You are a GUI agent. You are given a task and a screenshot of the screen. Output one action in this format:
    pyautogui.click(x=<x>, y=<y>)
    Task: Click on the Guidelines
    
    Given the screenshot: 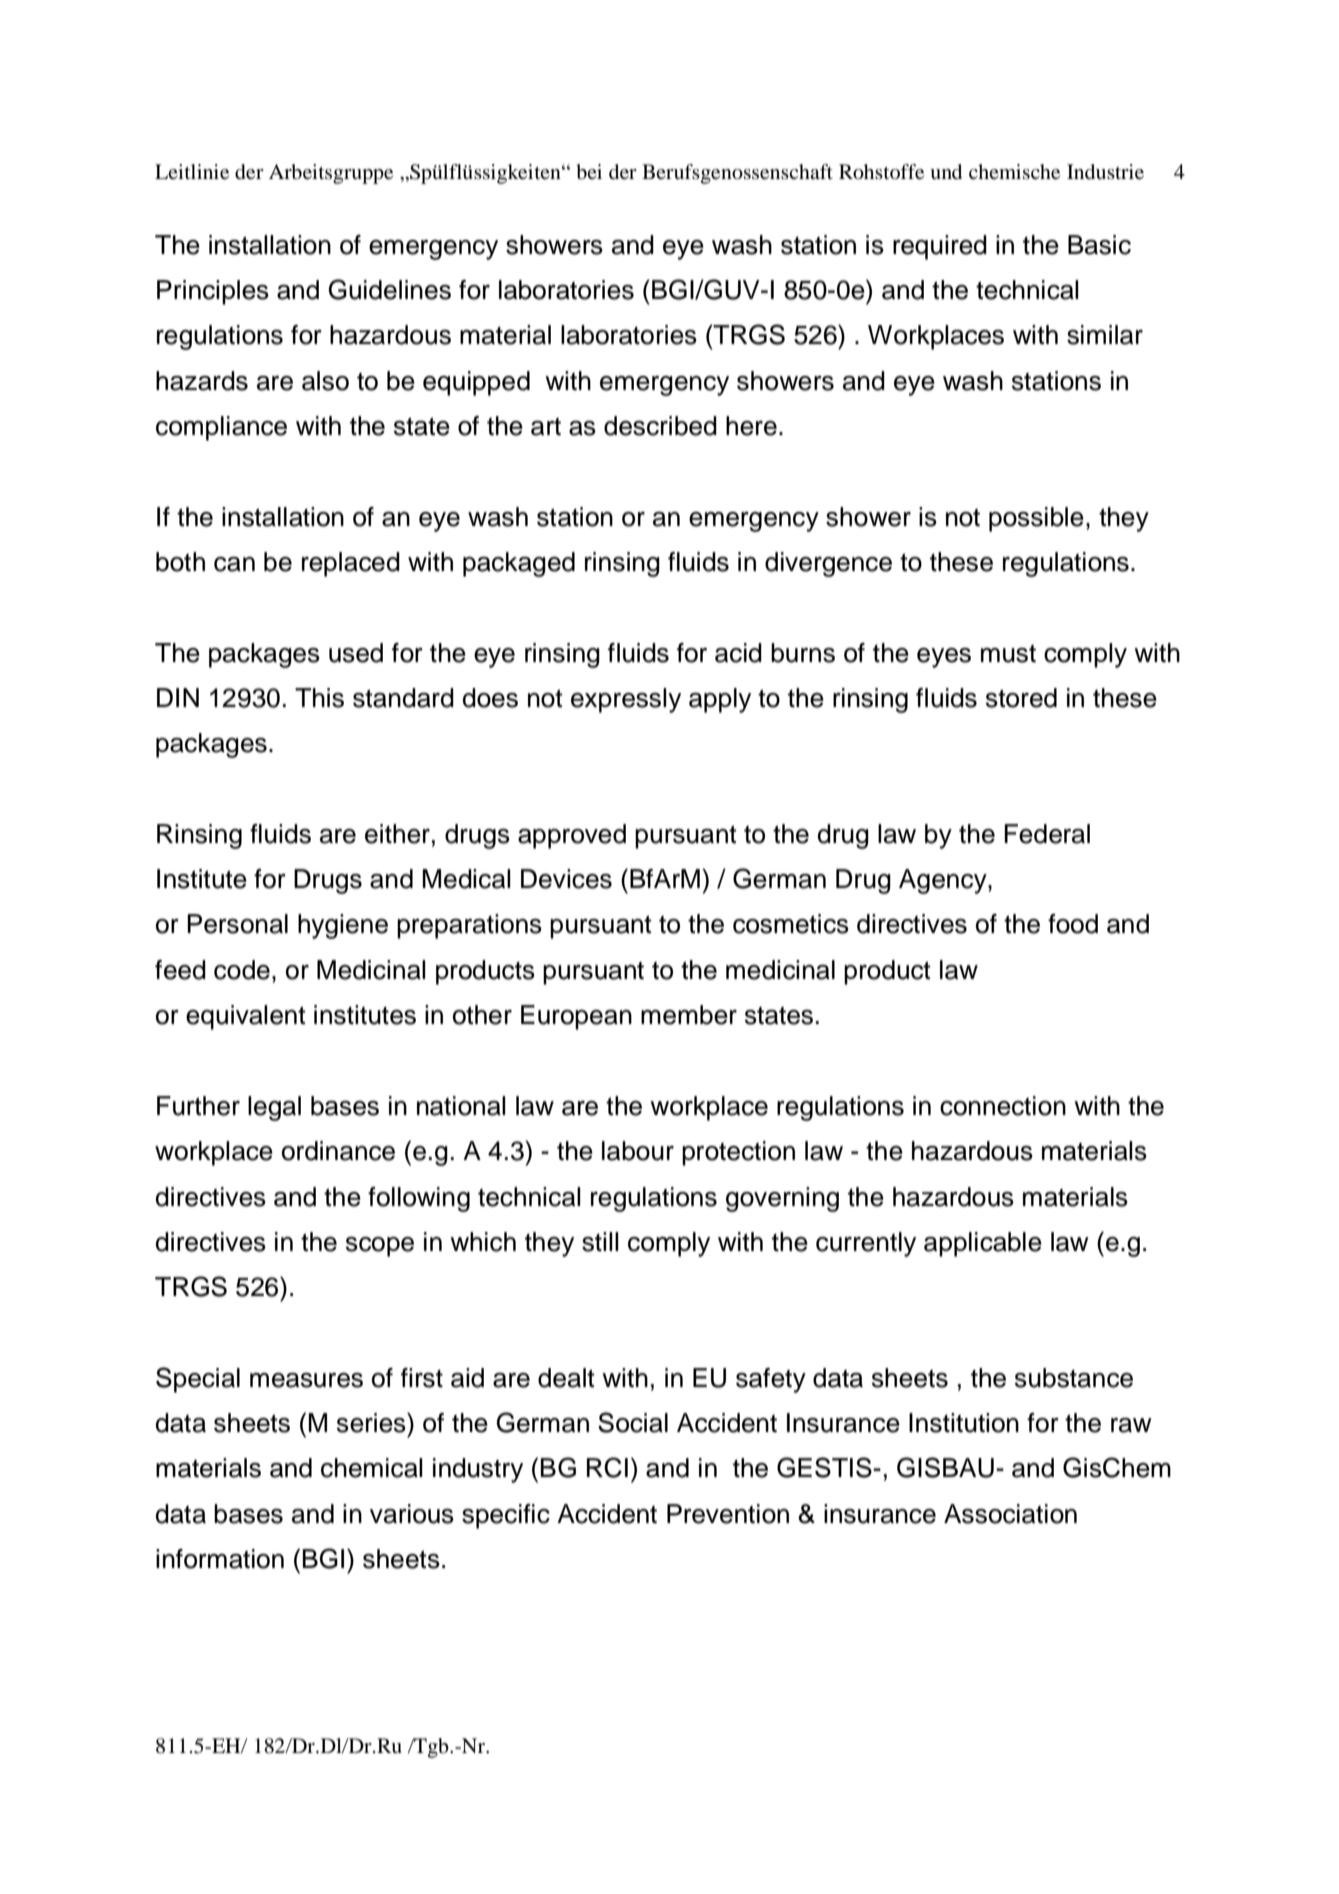 What is the action you would take?
    pyautogui.click(x=390, y=289)
